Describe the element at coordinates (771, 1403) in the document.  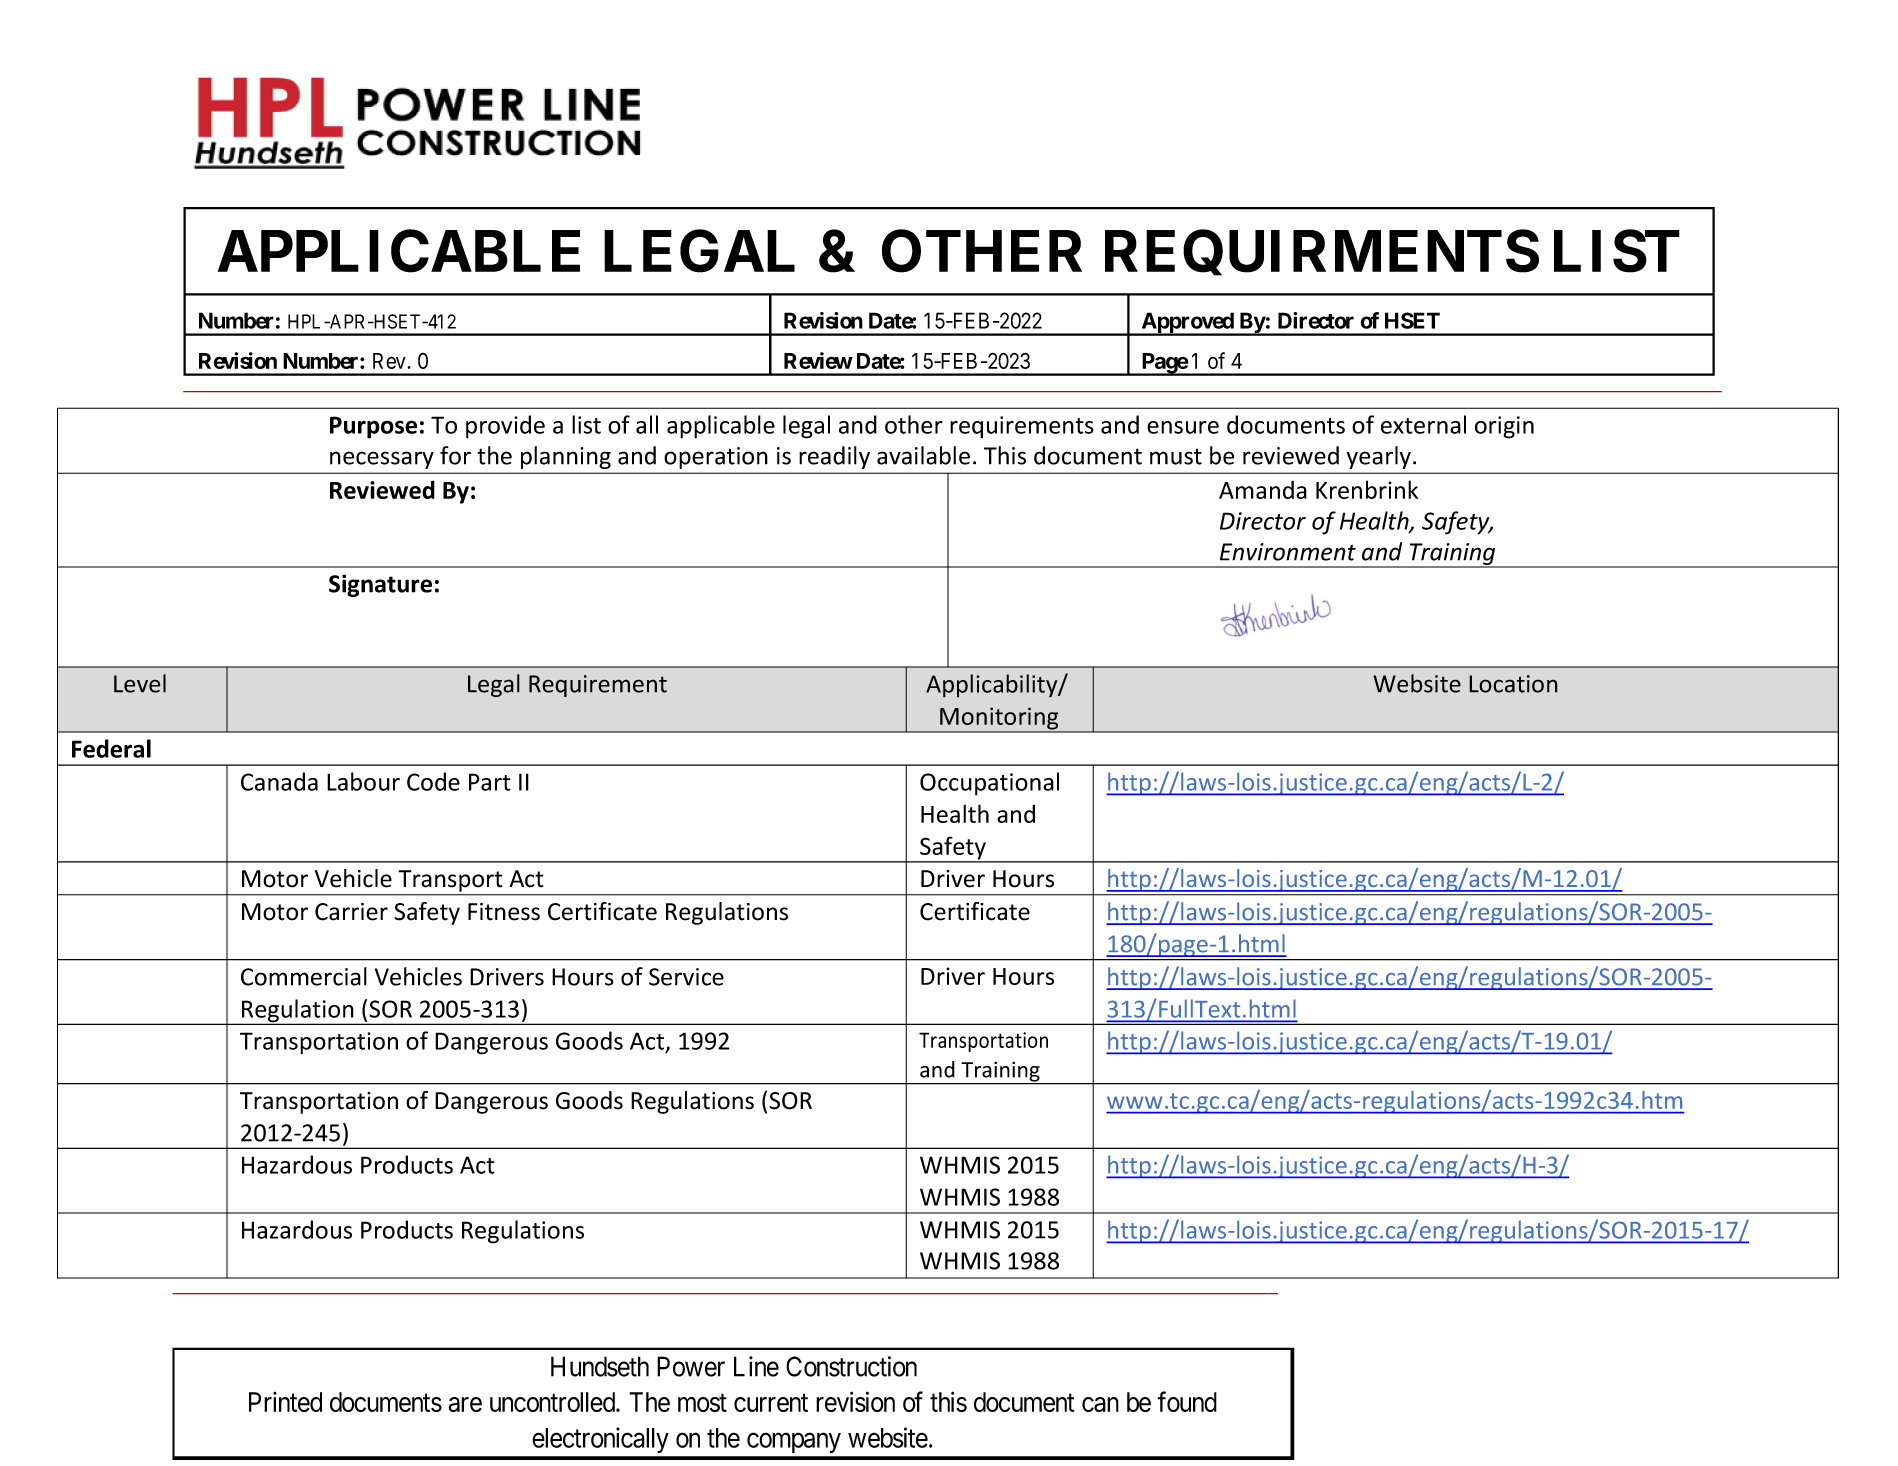
I see `current` at that location.
